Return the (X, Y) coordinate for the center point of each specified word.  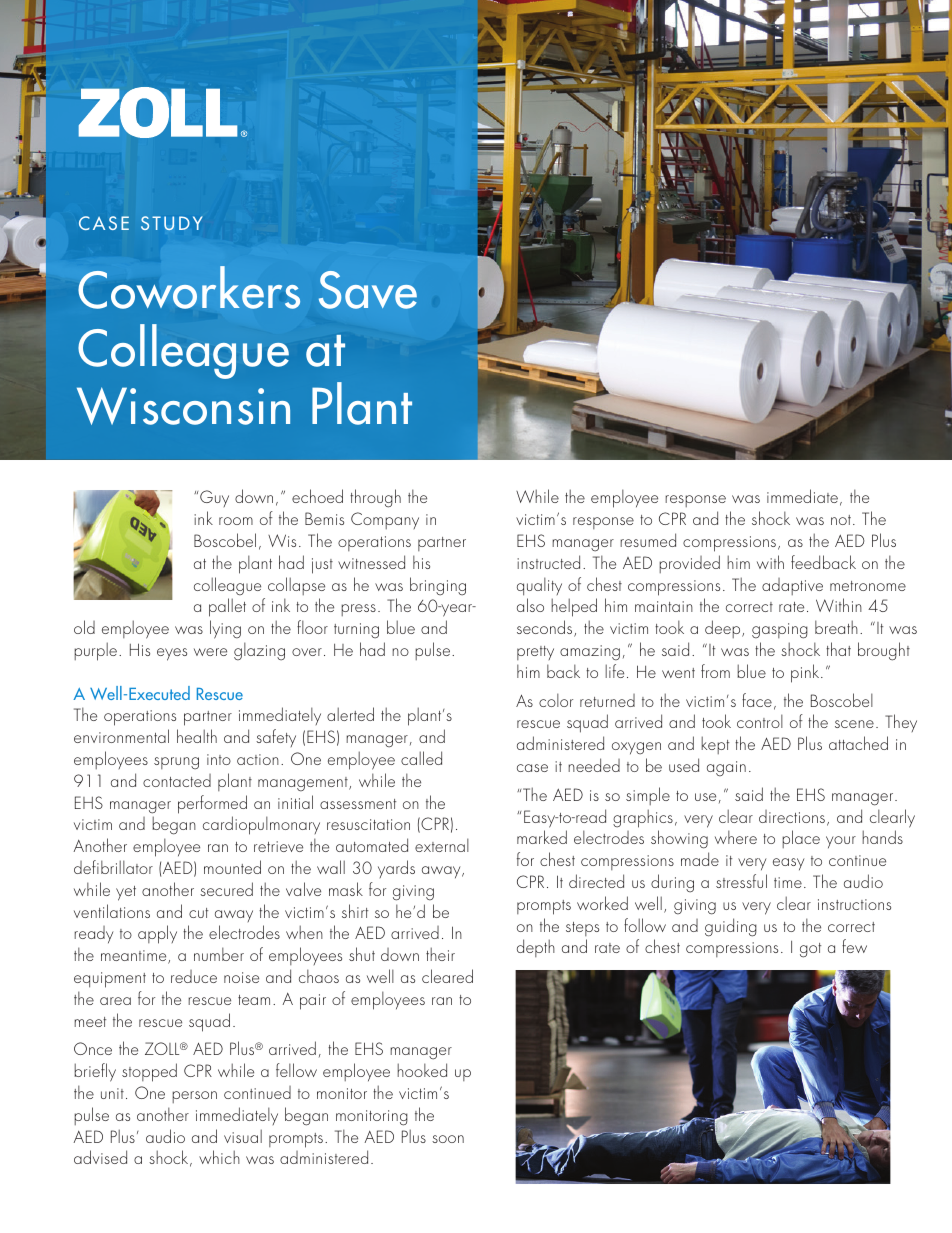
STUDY (171, 223)
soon (448, 1139)
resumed (648, 540)
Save (368, 290)
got (810, 950)
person (194, 1097)
